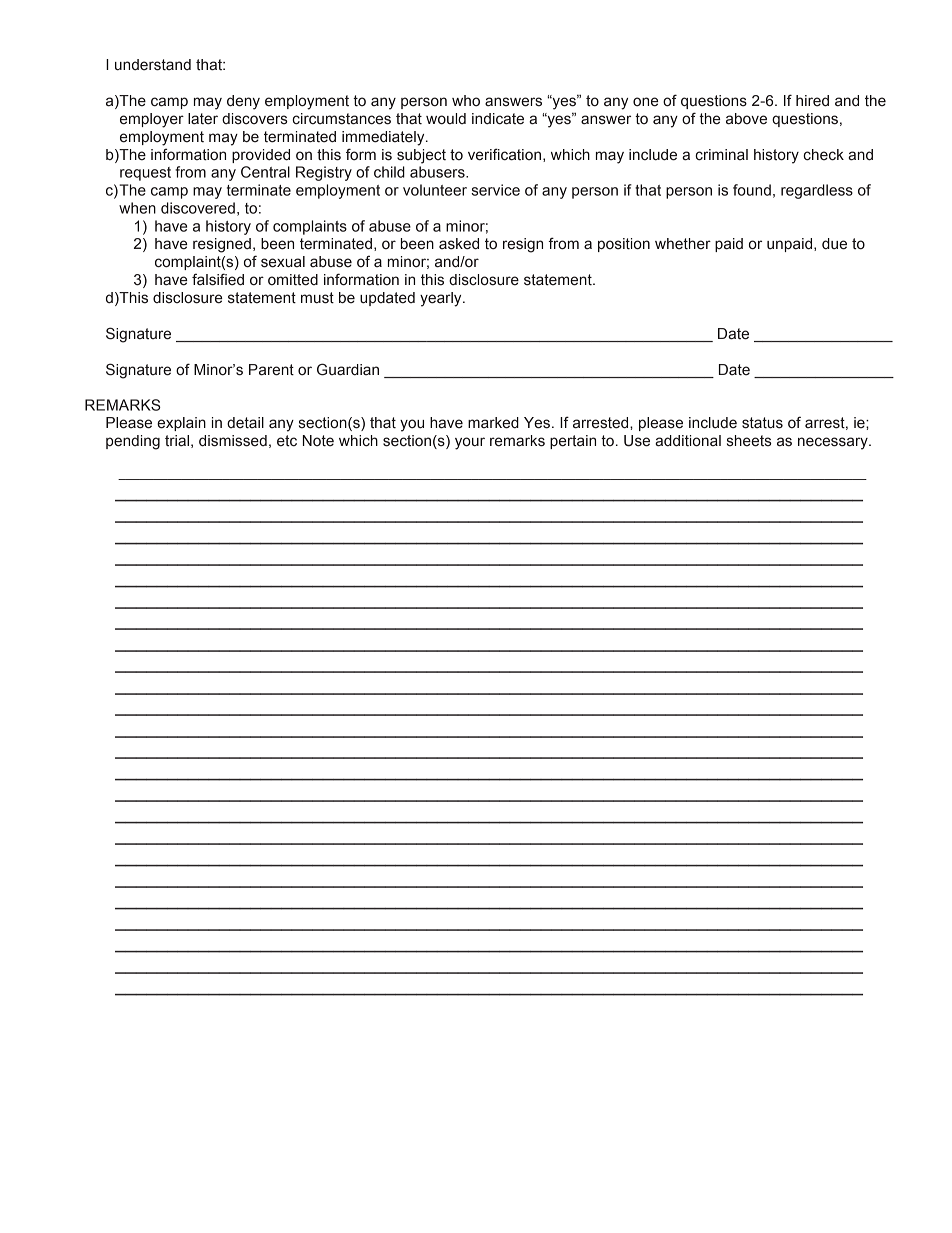 Image resolution: width=952 pixels, height=1233 pixels. Describe the element at coordinates (233, 441) in the screenshot. I see `dismissed` at that location.
